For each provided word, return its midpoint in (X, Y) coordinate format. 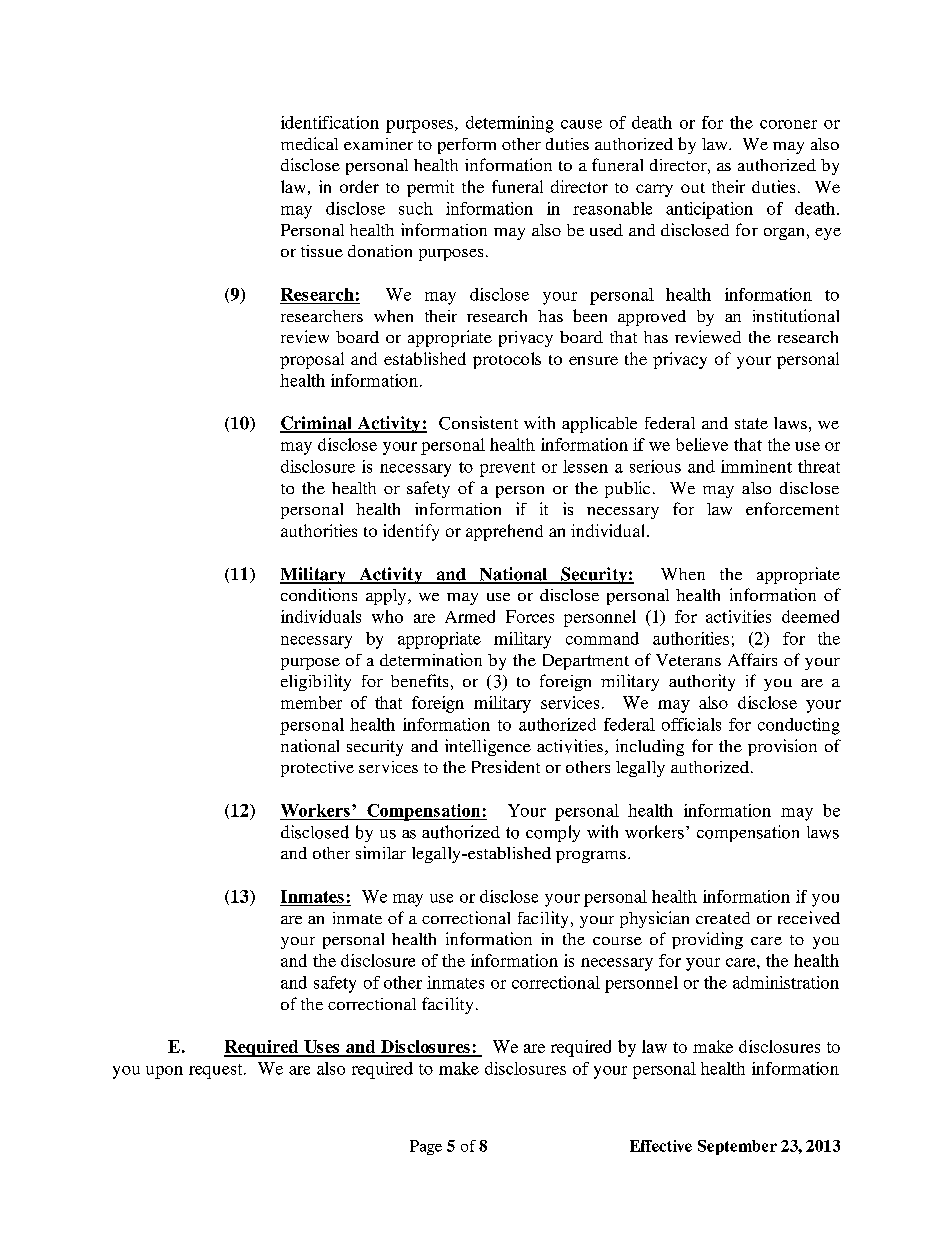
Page (426, 1147)
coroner (788, 124)
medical (309, 143)
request (217, 1071)
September (737, 1147)
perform (467, 146)
